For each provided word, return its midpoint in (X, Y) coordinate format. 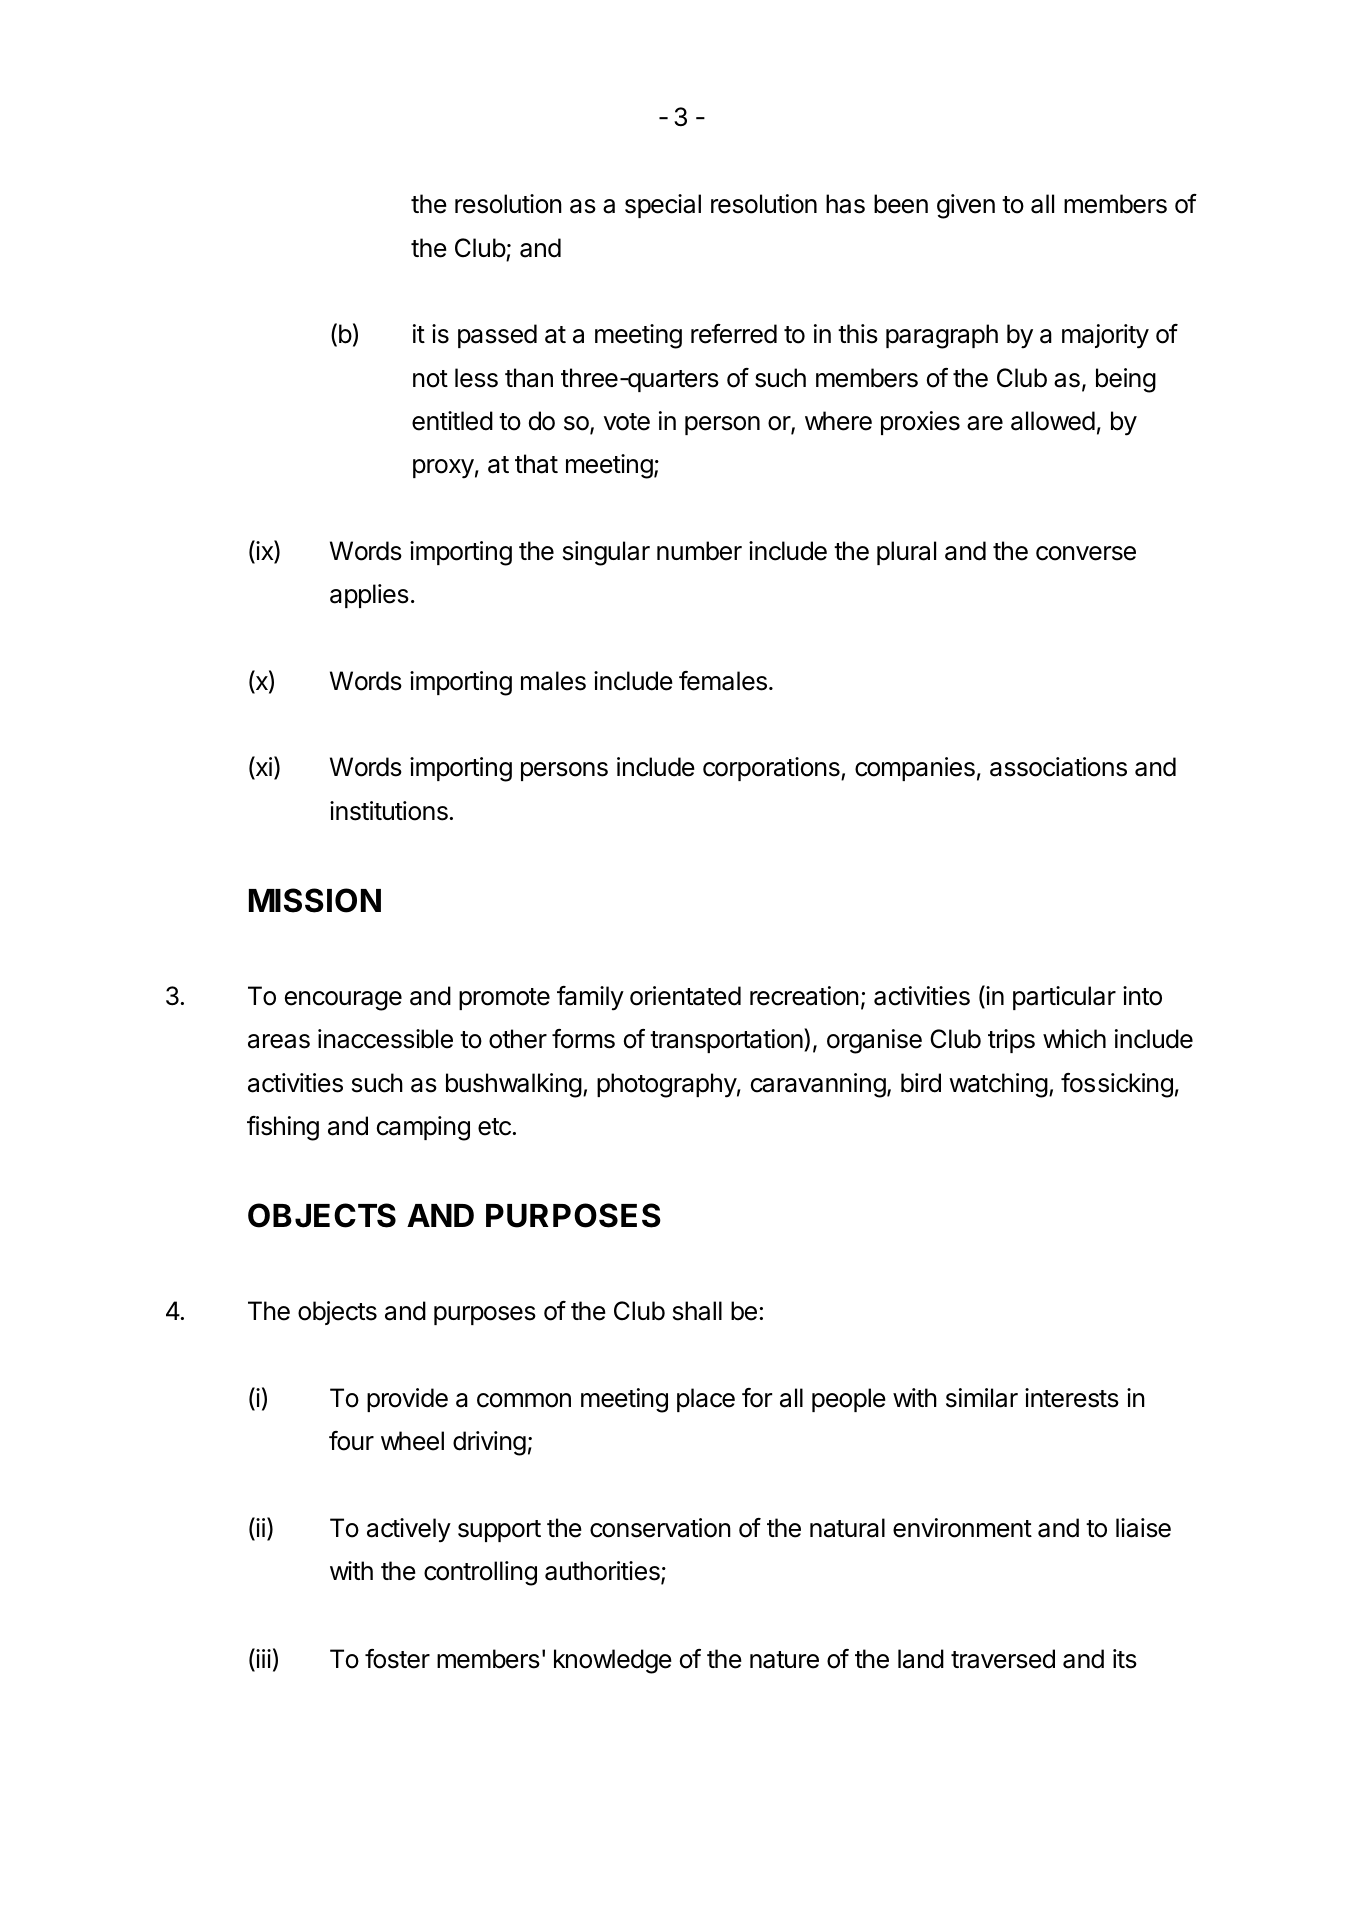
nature (784, 1660)
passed (497, 336)
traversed (1003, 1659)
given (966, 206)
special (663, 206)
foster (397, 1659)
